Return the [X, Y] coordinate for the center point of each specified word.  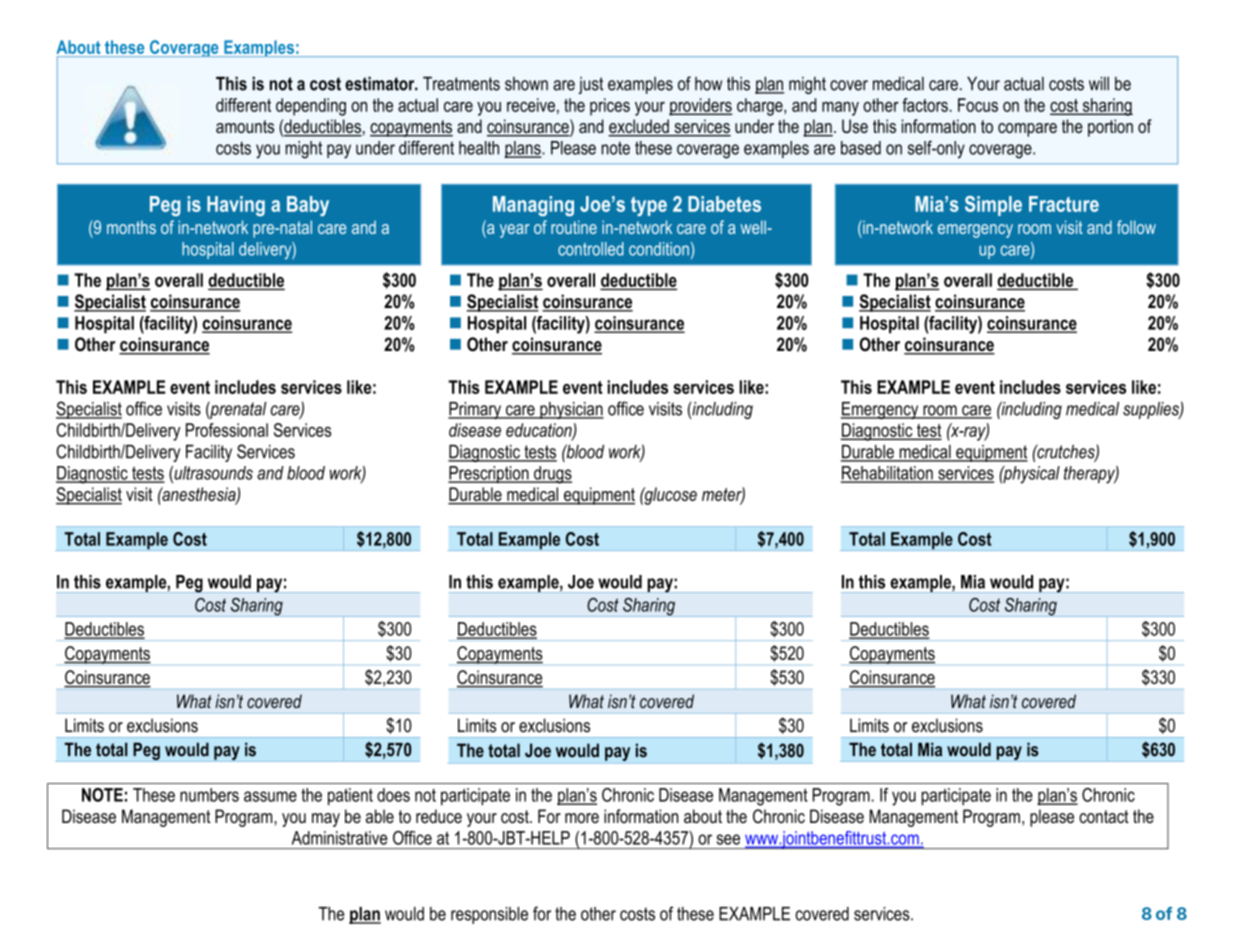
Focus [978, 105]
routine [574, 227]
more [582, 818]
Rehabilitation [888, 474]
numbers [209, 795]
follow [1136, 227]
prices [610, 107]
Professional [227, 430]
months [131, 227]
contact [1104, 817]
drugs [552, 475]
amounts [245, 126]
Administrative [340, 838]
